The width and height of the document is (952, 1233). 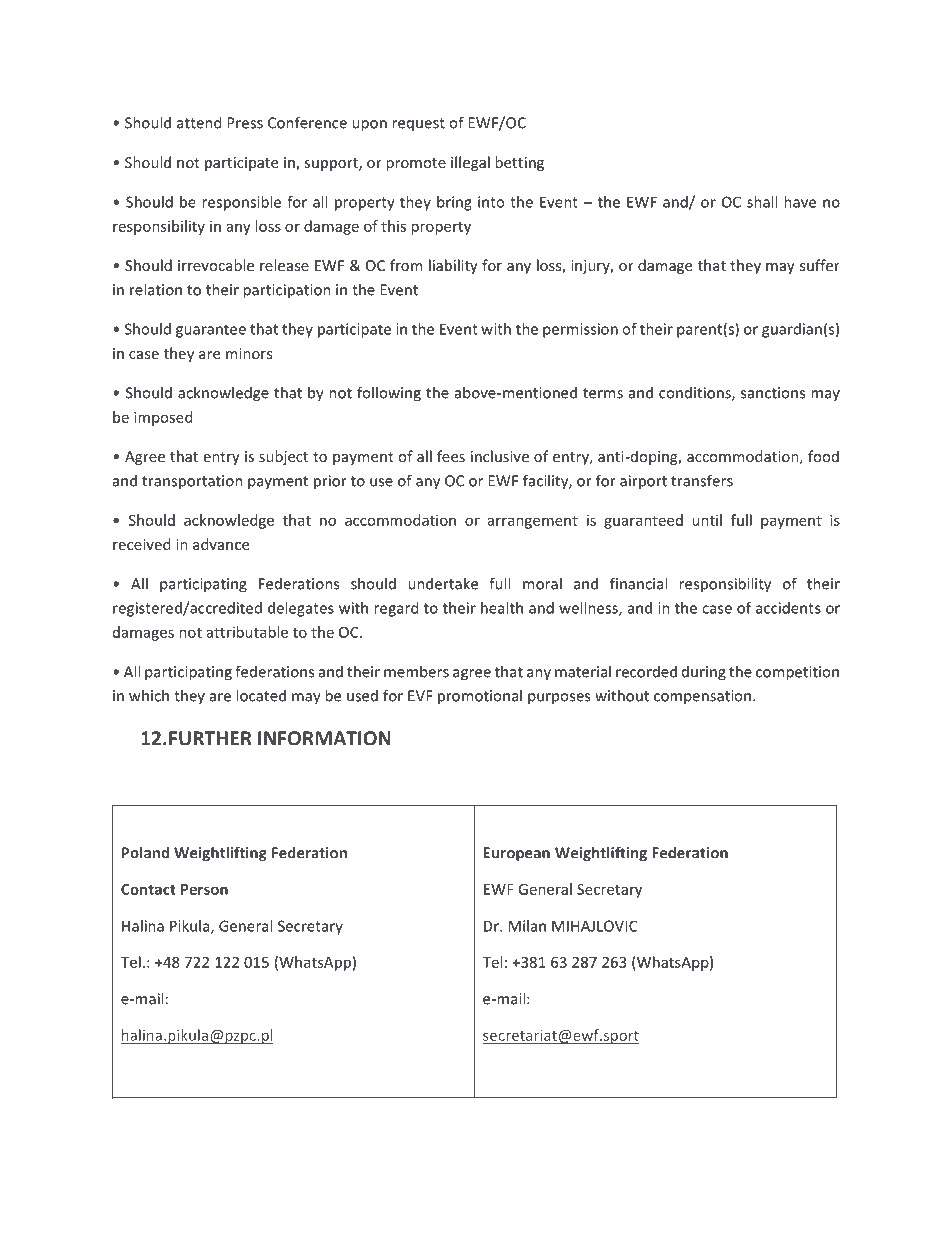 What do you see at coordinates (389, 394) in the document?
I see `following` at bounding box center [389, 394].
